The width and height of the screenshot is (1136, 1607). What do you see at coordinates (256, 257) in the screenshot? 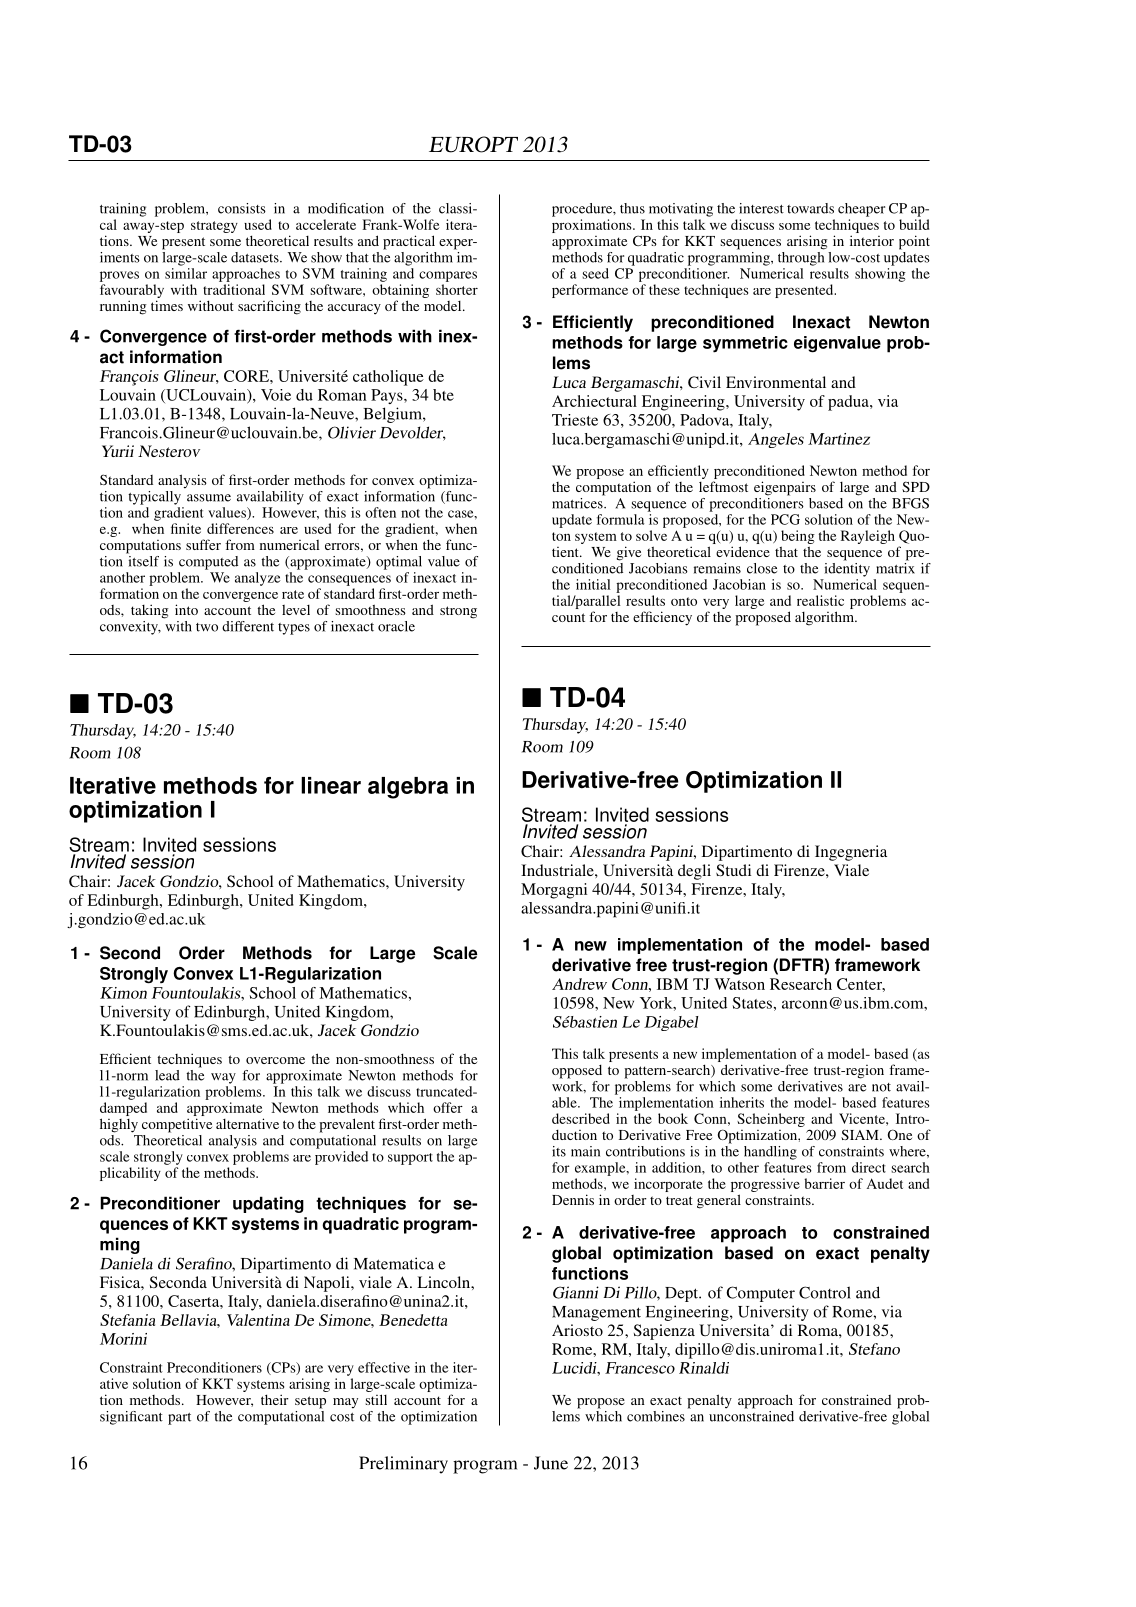
I see `datasets` at bounding box center [256, 257].
